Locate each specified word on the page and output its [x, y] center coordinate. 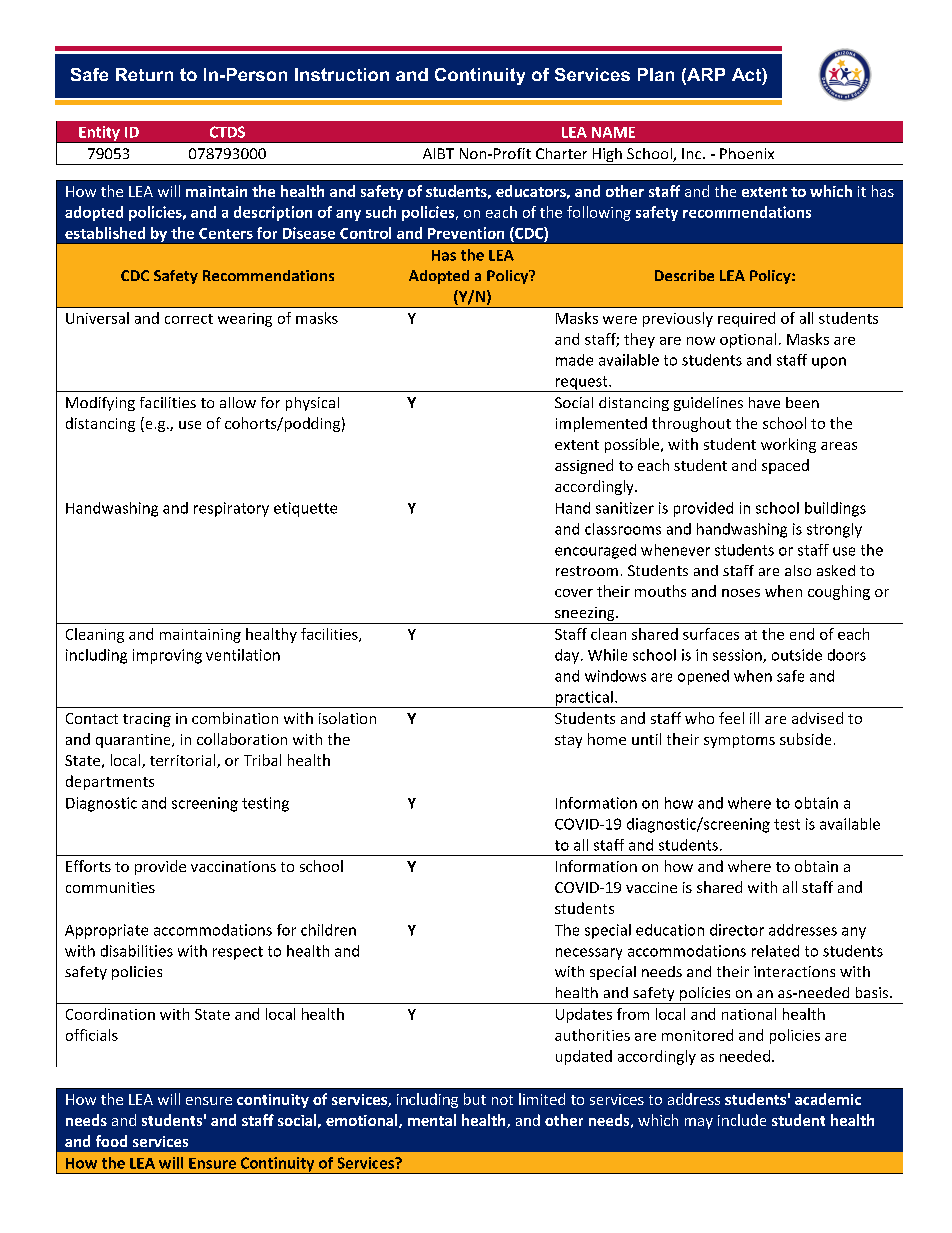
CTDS [227, 132]
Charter [561, 153]
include [742, 1120]
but [475, 1099]
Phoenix [747, 153]
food [111, 1141]
